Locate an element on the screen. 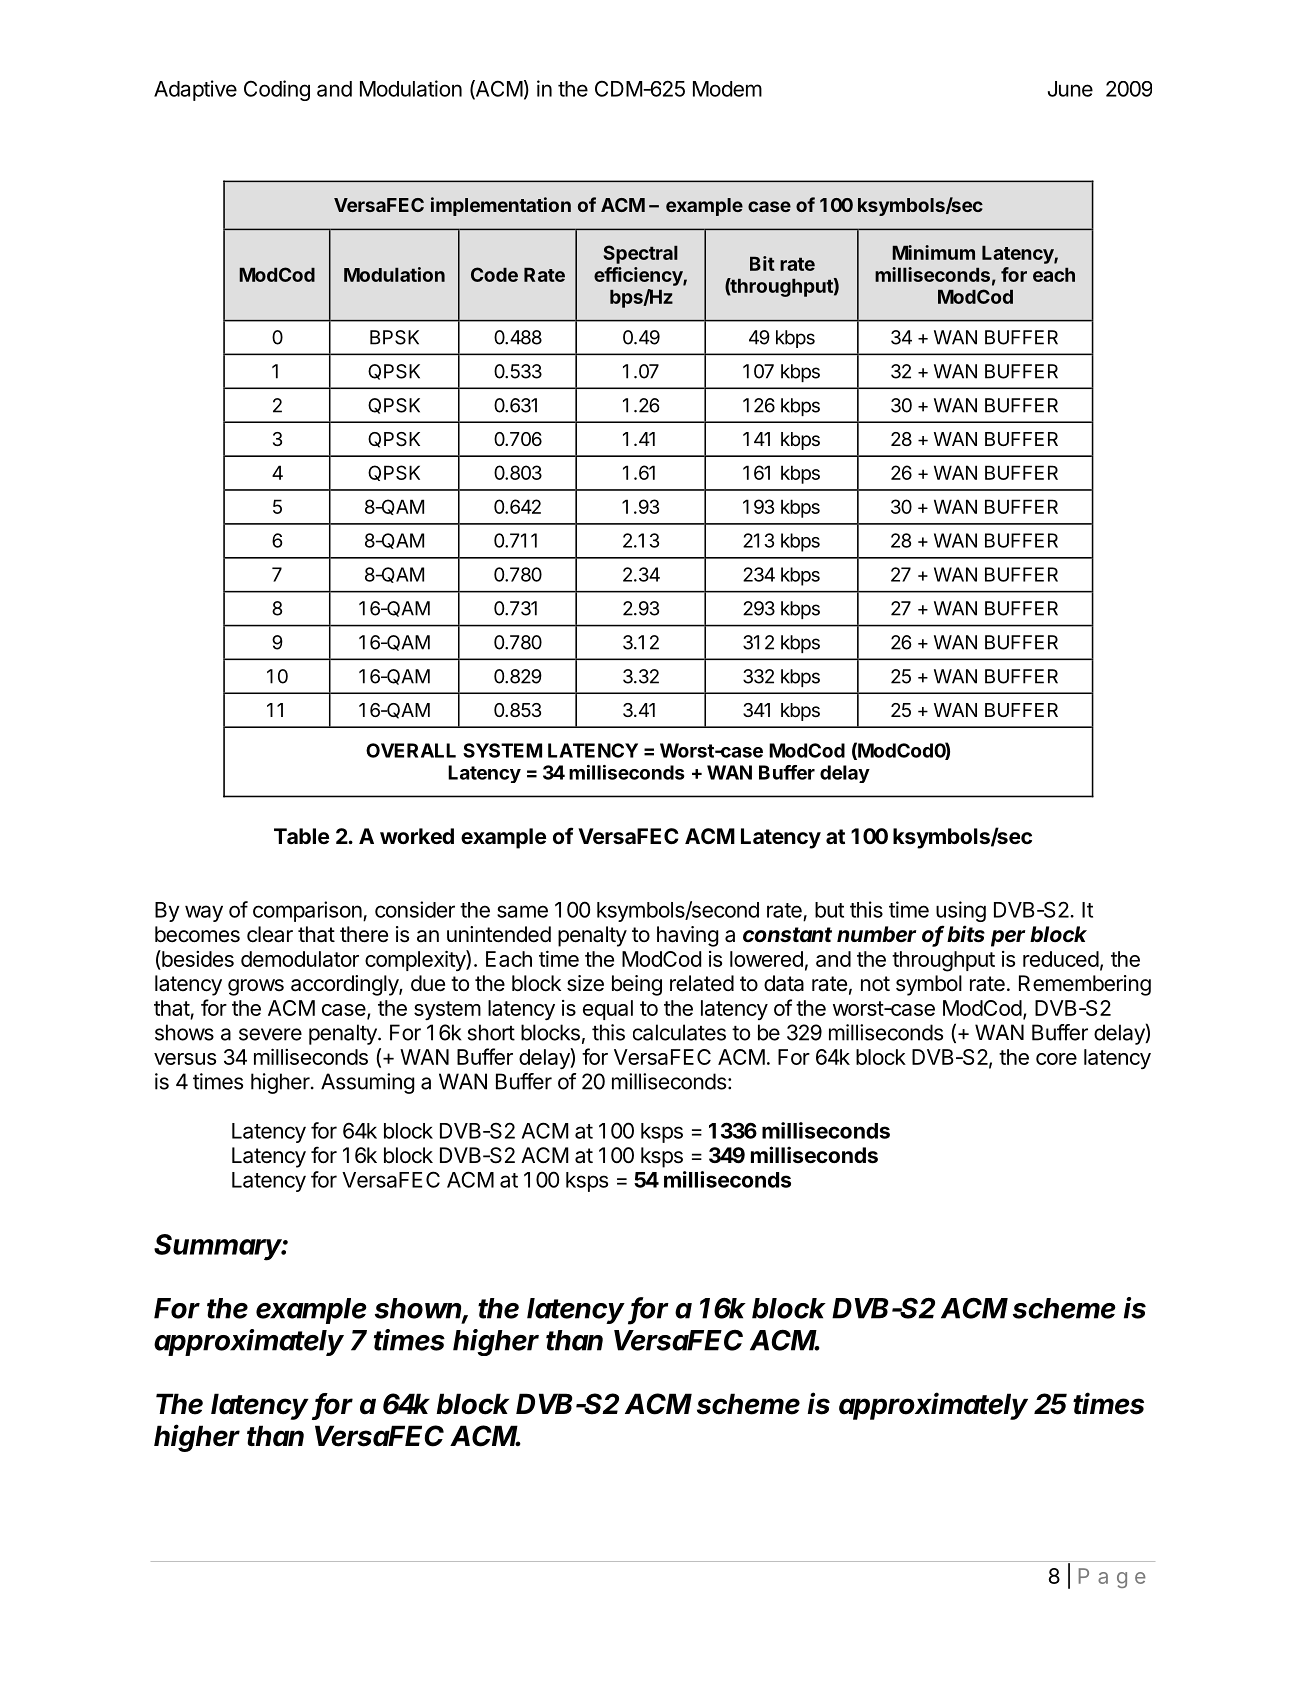  core is located at coordinates (1056, 1059).
